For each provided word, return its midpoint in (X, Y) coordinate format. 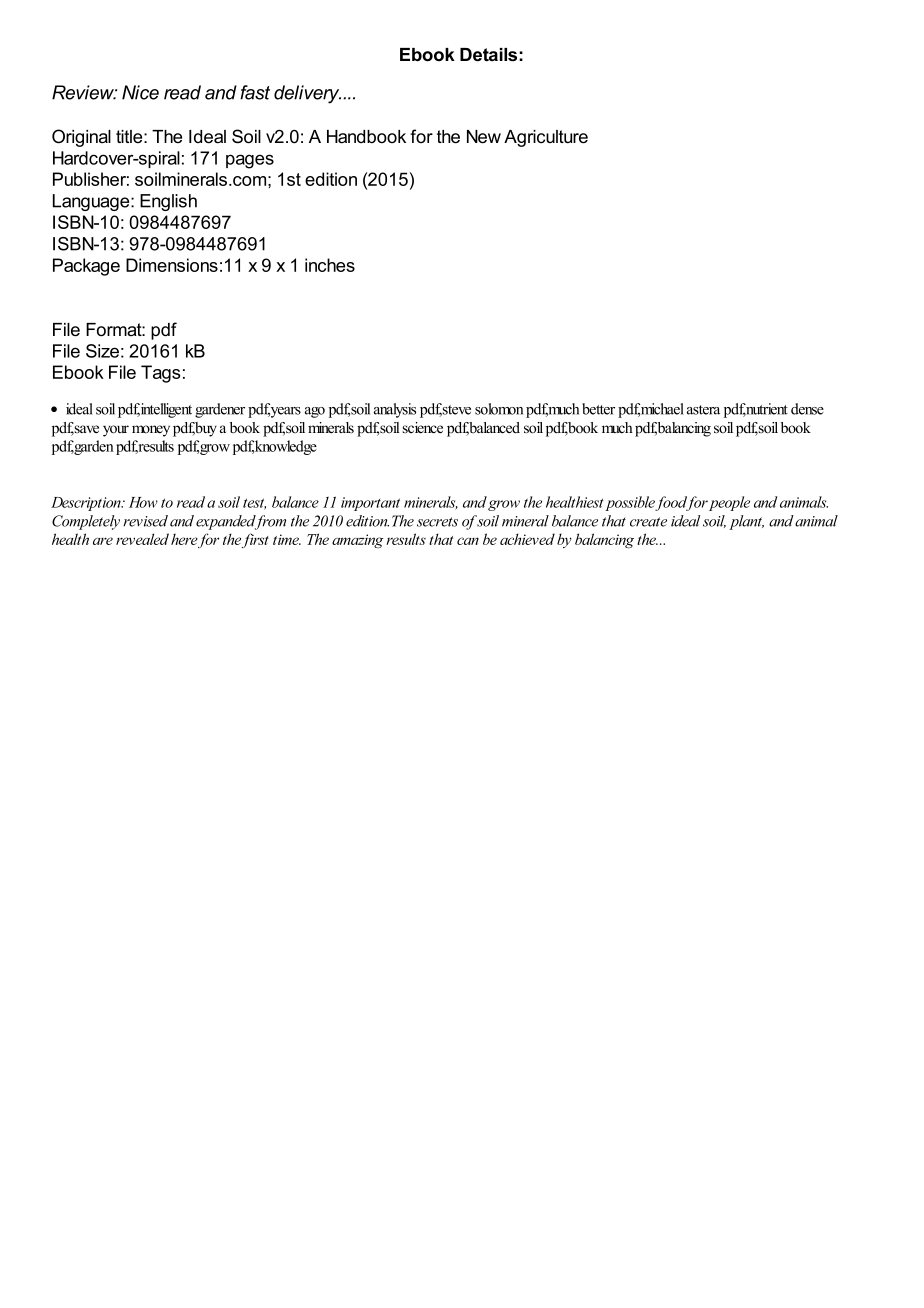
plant (746, 522)
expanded (227, 522)
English (168, 202)
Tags (160, 374)
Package (86, 267)
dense (807, 409)
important (370, 504)
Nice (140, 92)
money (151, 431)
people (729, 503)
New (484, 137)
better (598, 409)
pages (250, 161)
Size (102, 351)
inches (330, 265)
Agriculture (546, 138)
